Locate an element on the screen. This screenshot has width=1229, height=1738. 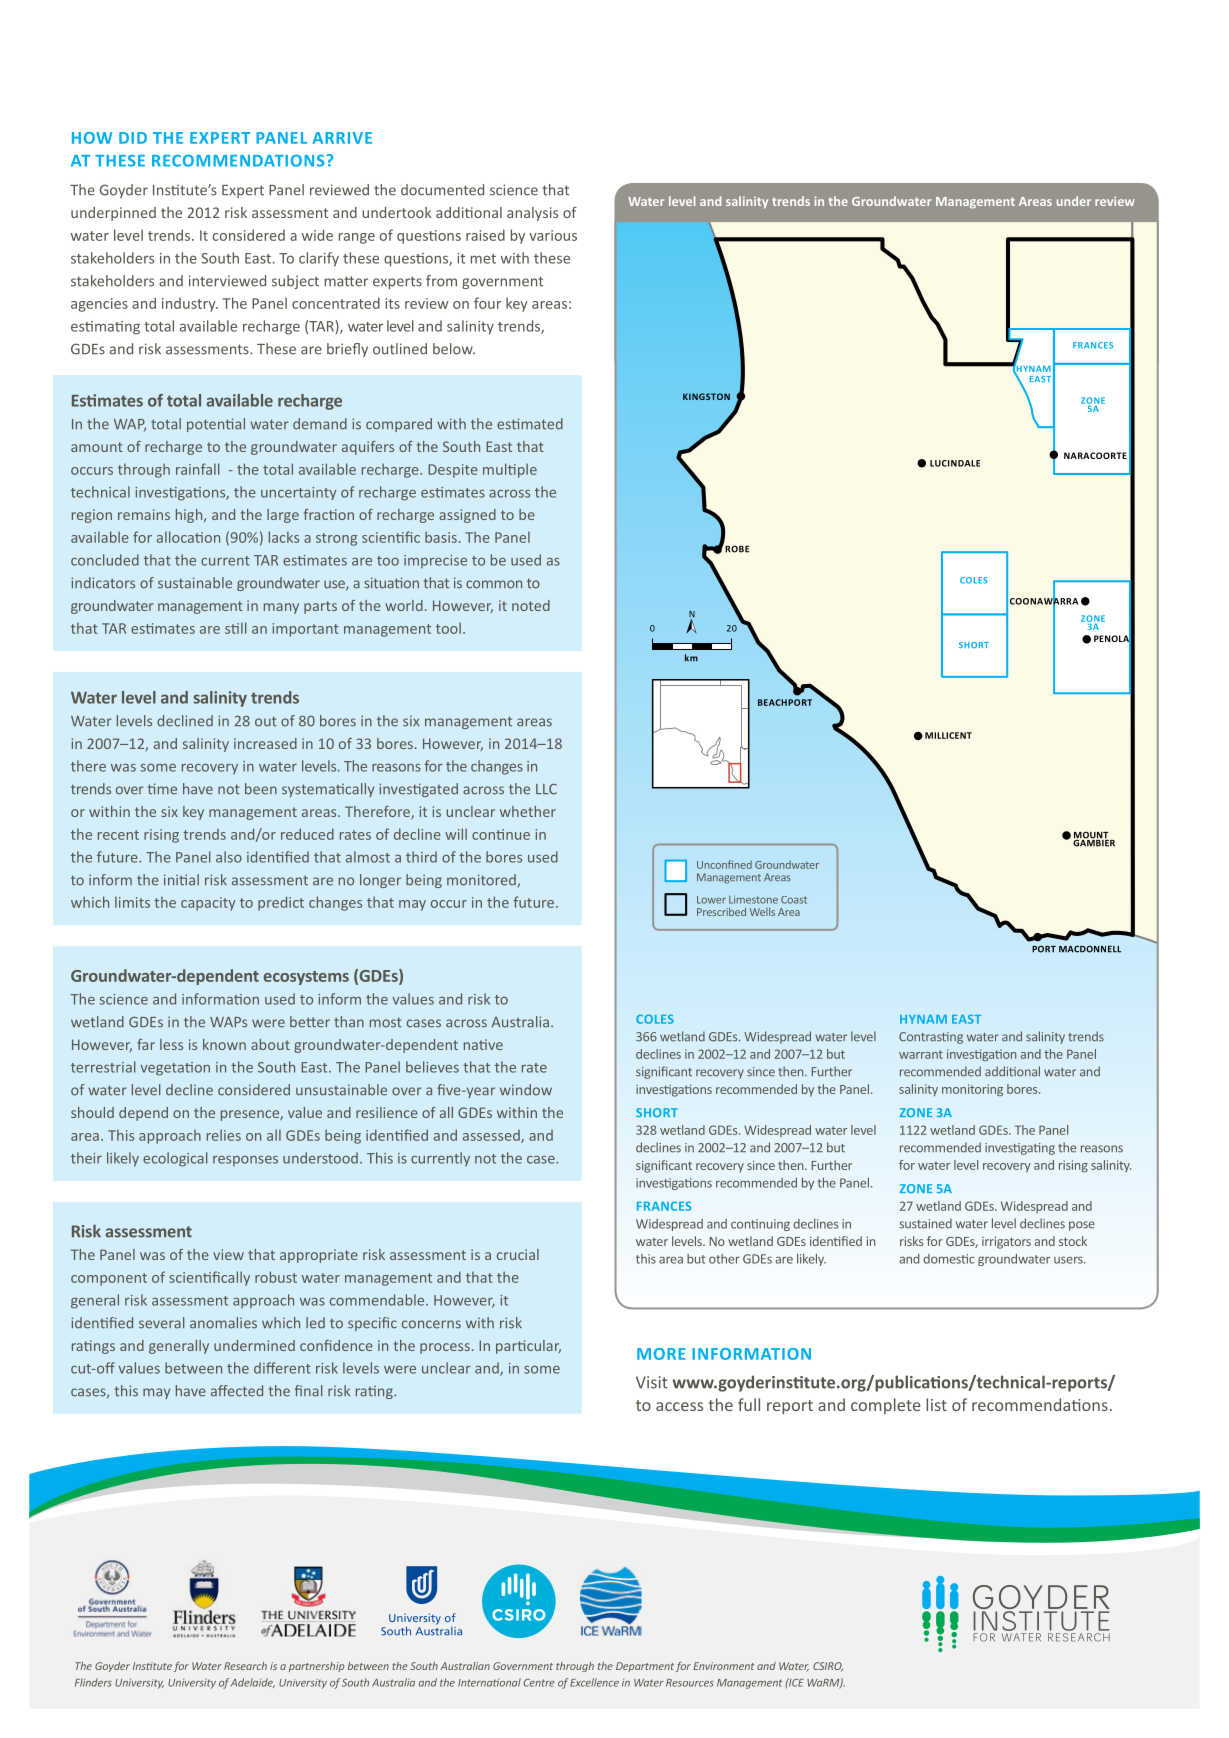
noted is located at coordinates (531, 605).
